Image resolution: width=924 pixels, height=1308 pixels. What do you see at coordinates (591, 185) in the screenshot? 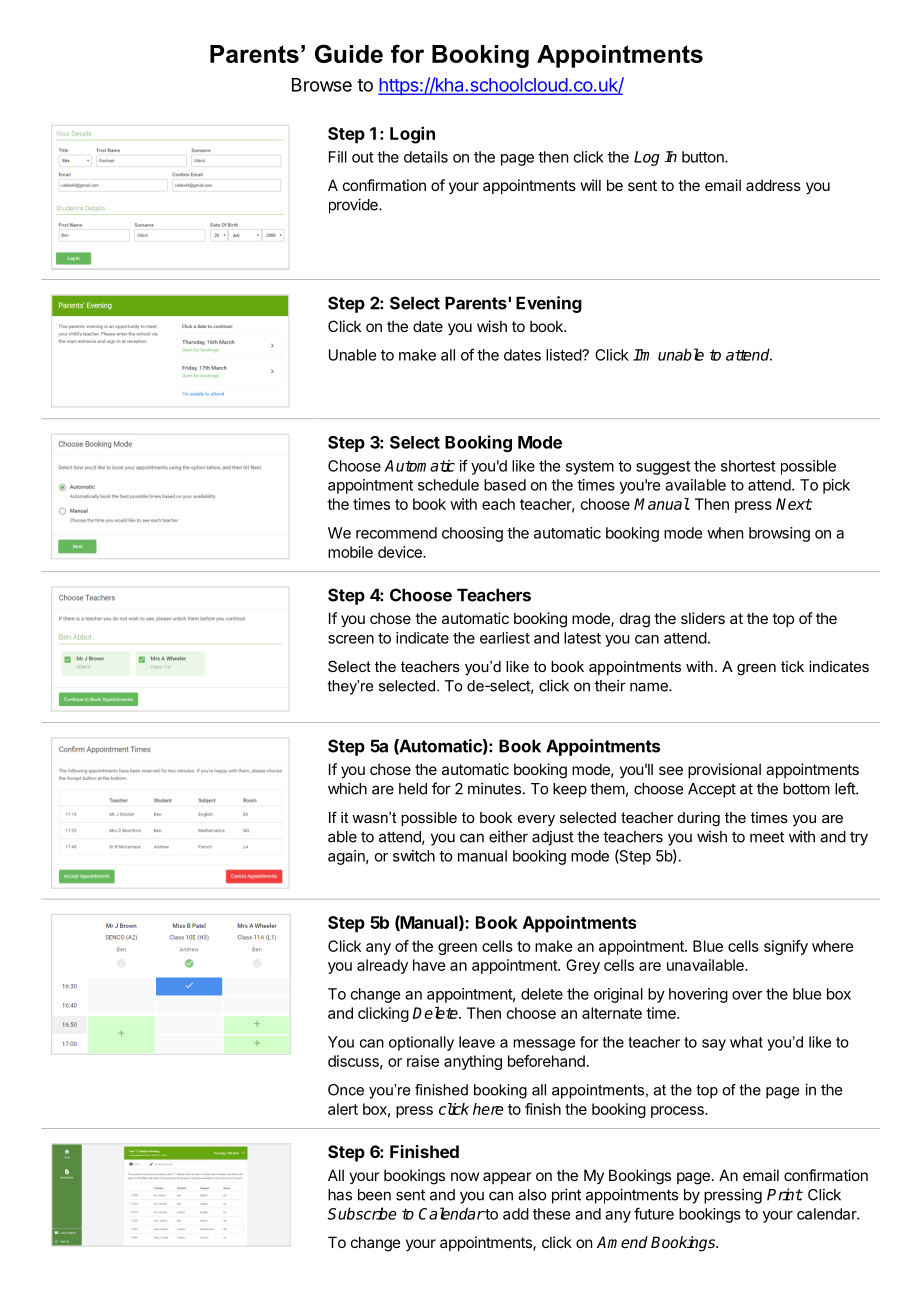
I see `will` at bounding box center [591, 185].
